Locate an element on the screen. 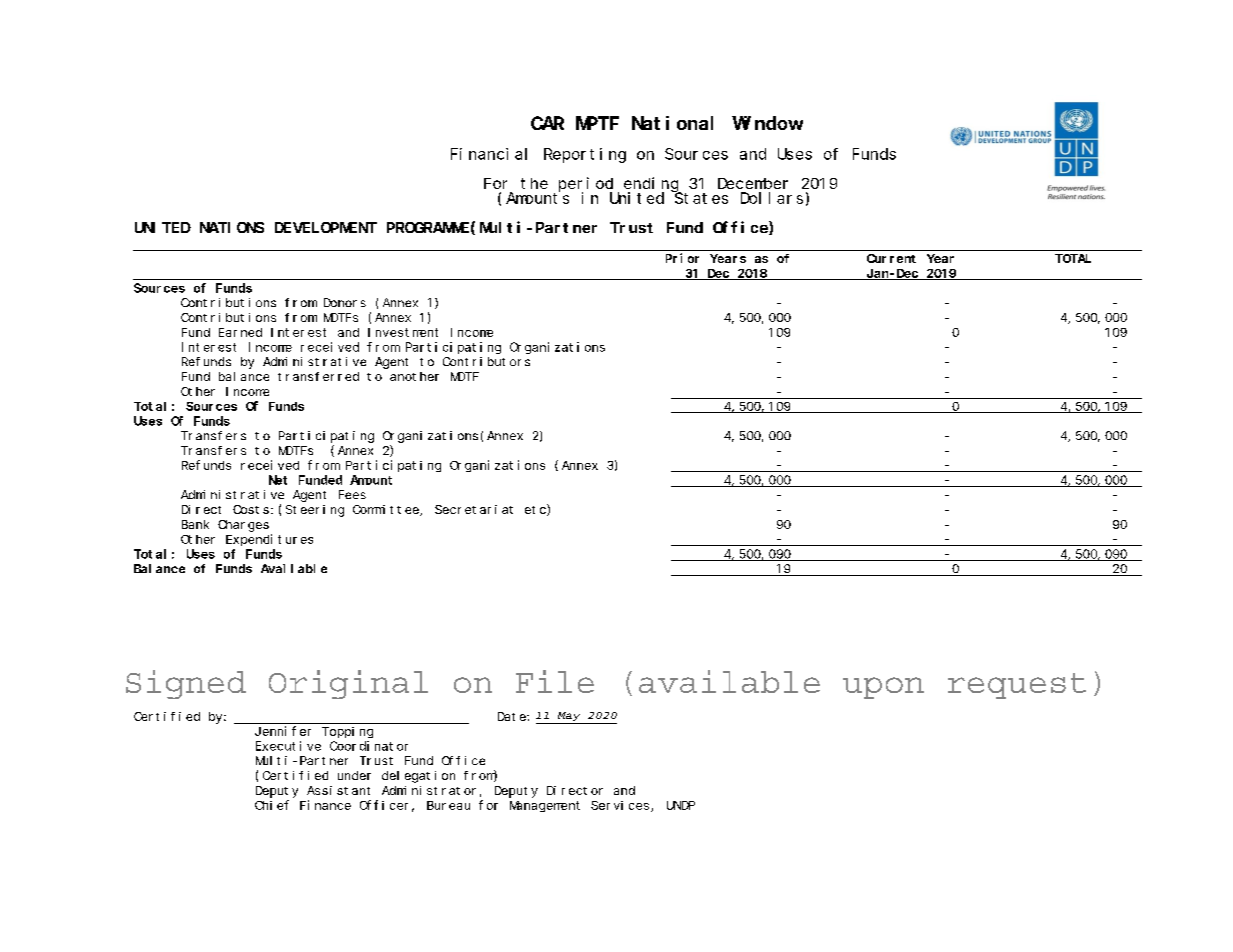 The width and height of the screenshot is (1233, 952). Chief is located at coordinates (272, 805).
